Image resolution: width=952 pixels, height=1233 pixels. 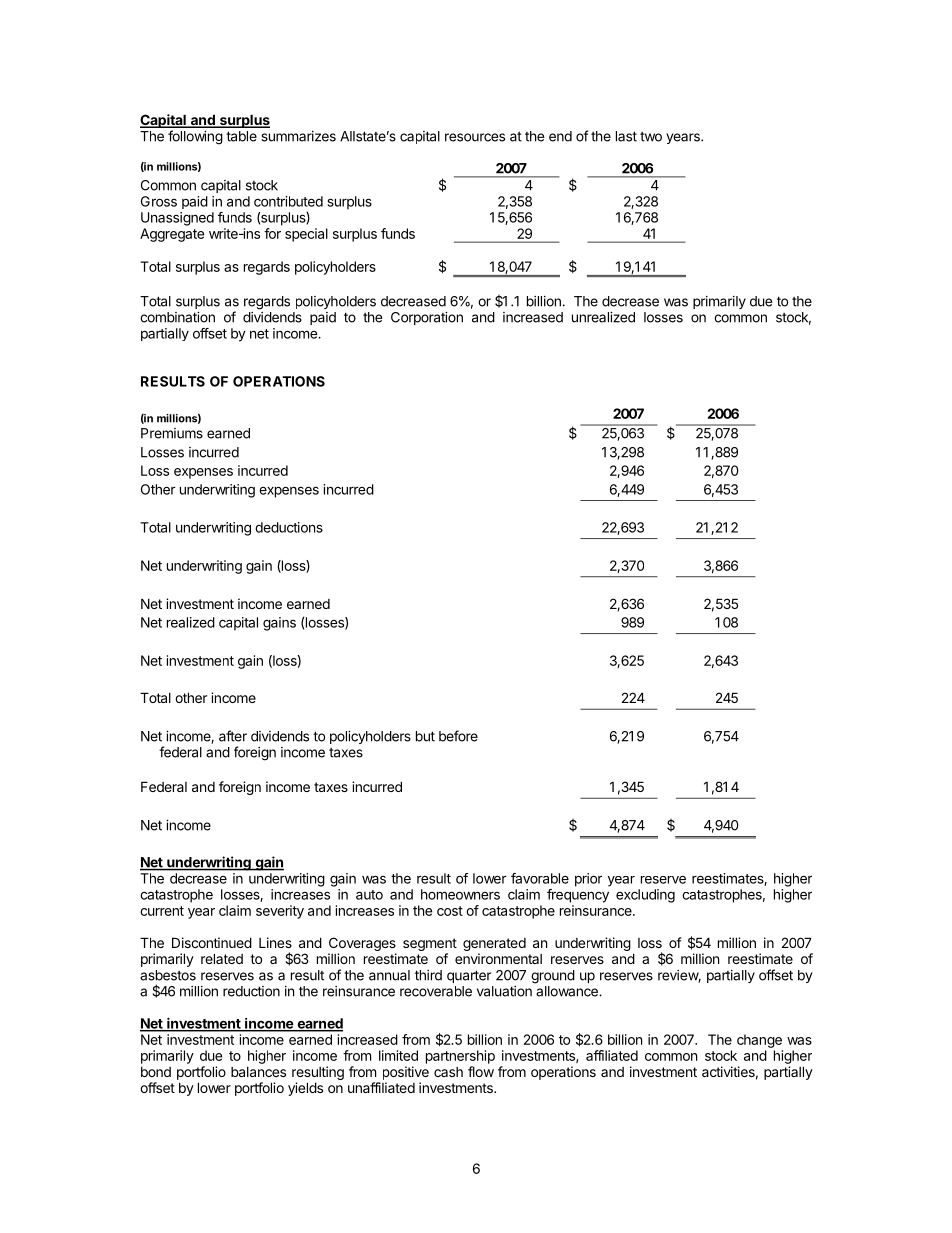 I want to click on severity, so click(x=280, y=912).
